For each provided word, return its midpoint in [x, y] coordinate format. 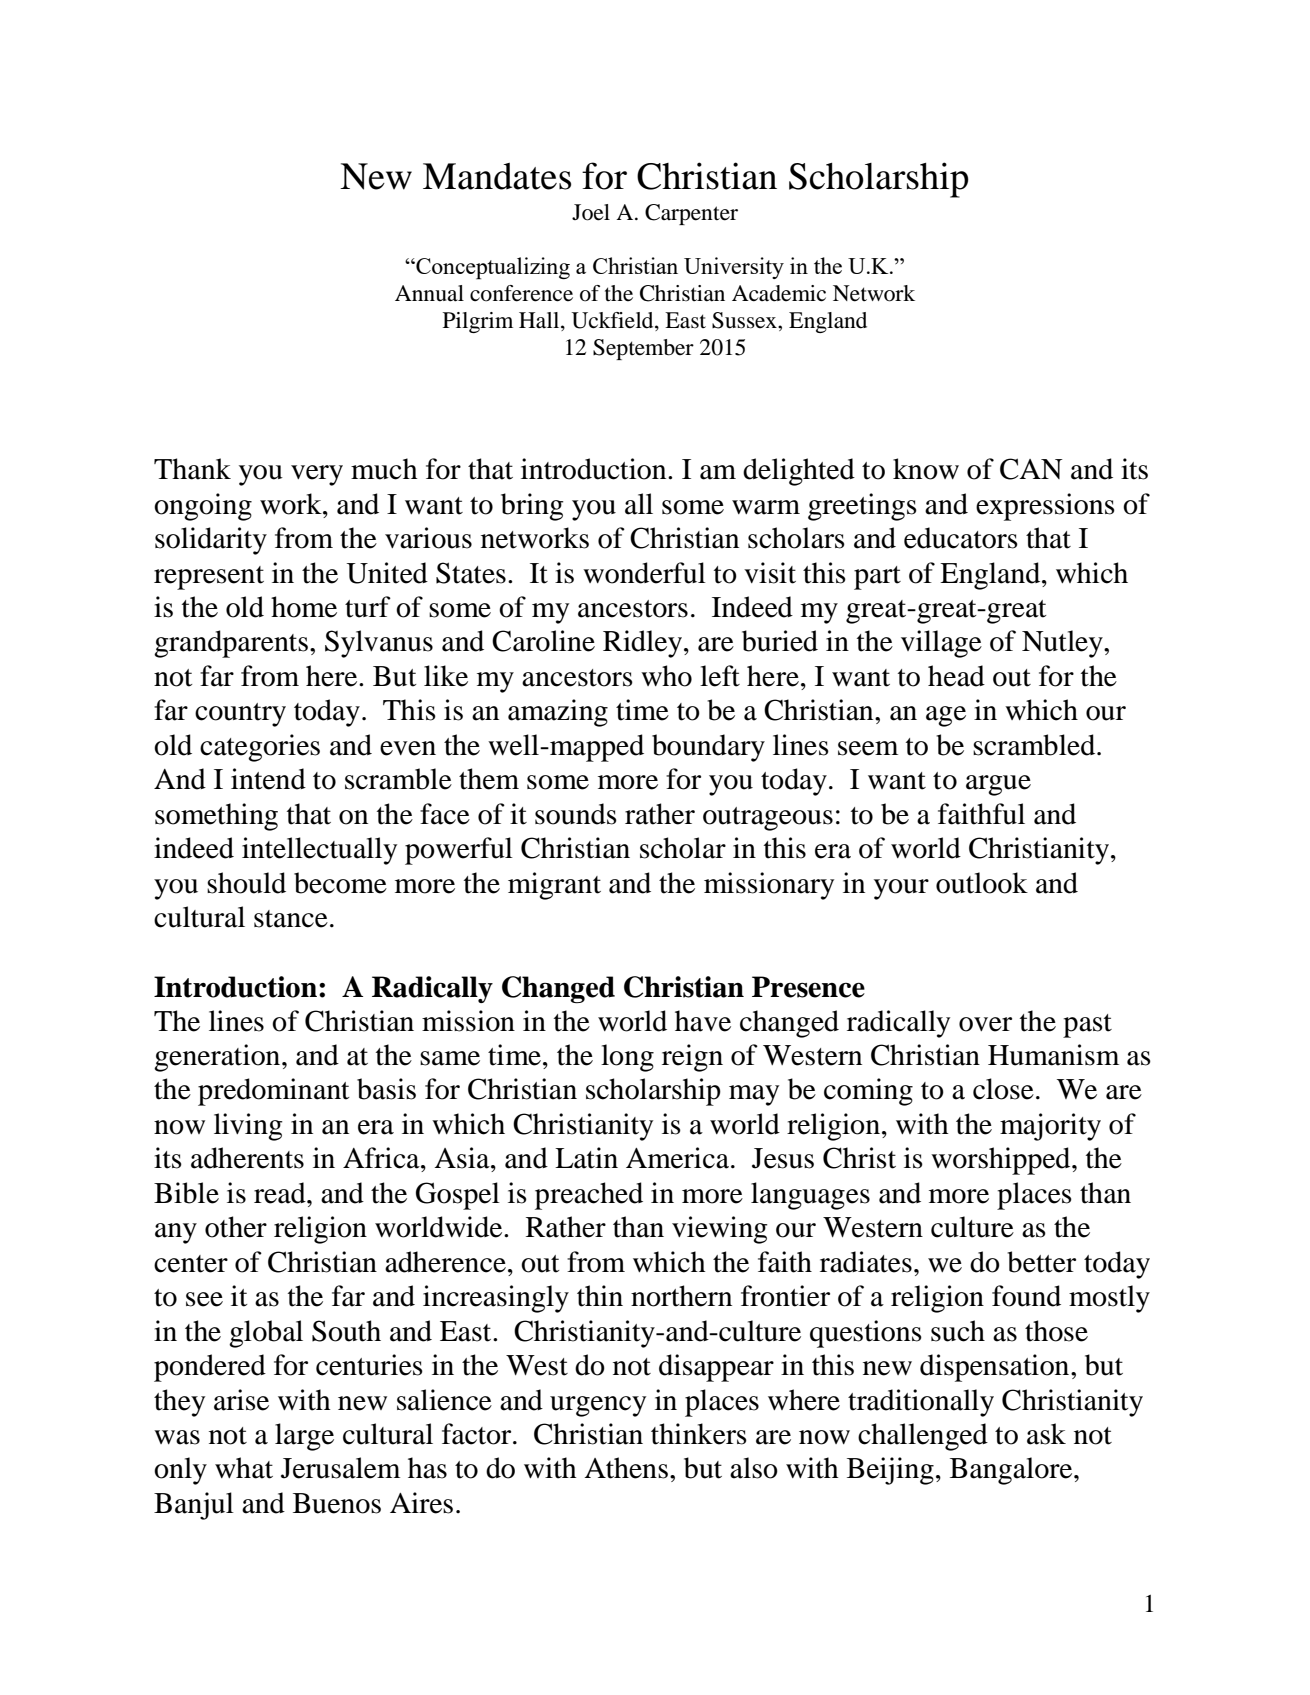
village [941, 644]
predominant [274, 1092]
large [304, 1437]
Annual [429, 293]
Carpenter [691, 214]
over [985, 1024]
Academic [779, 293]
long [627, 1058]
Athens [626, 1468]
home [304, 607]
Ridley [642, 644]
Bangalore [1012, 1471]
